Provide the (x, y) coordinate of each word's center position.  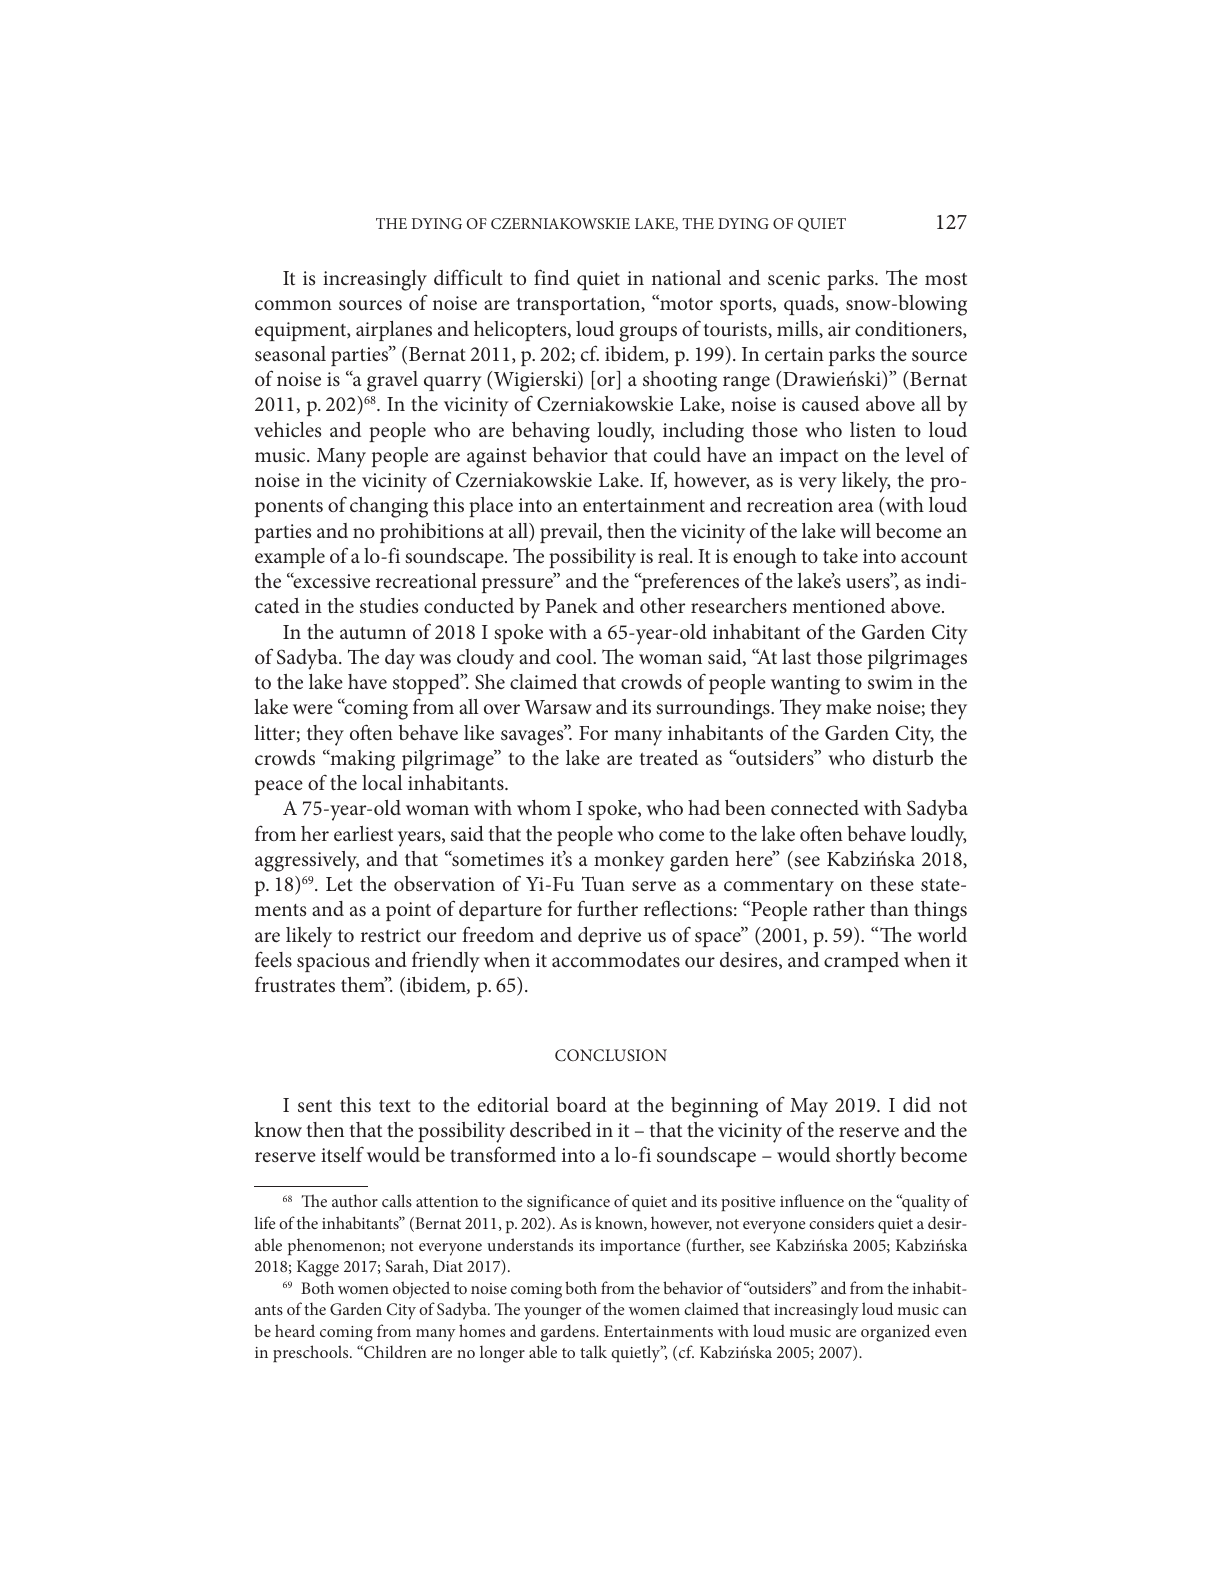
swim (890, 682)
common (293, 305)
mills (798, 328)
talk (593, 1351)
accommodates (616, 959)
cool (575, 656)
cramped (861, 962)
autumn (373, 633)
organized (895, 1333)
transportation (579, 305)
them (364, 984)
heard (295, 1330)
